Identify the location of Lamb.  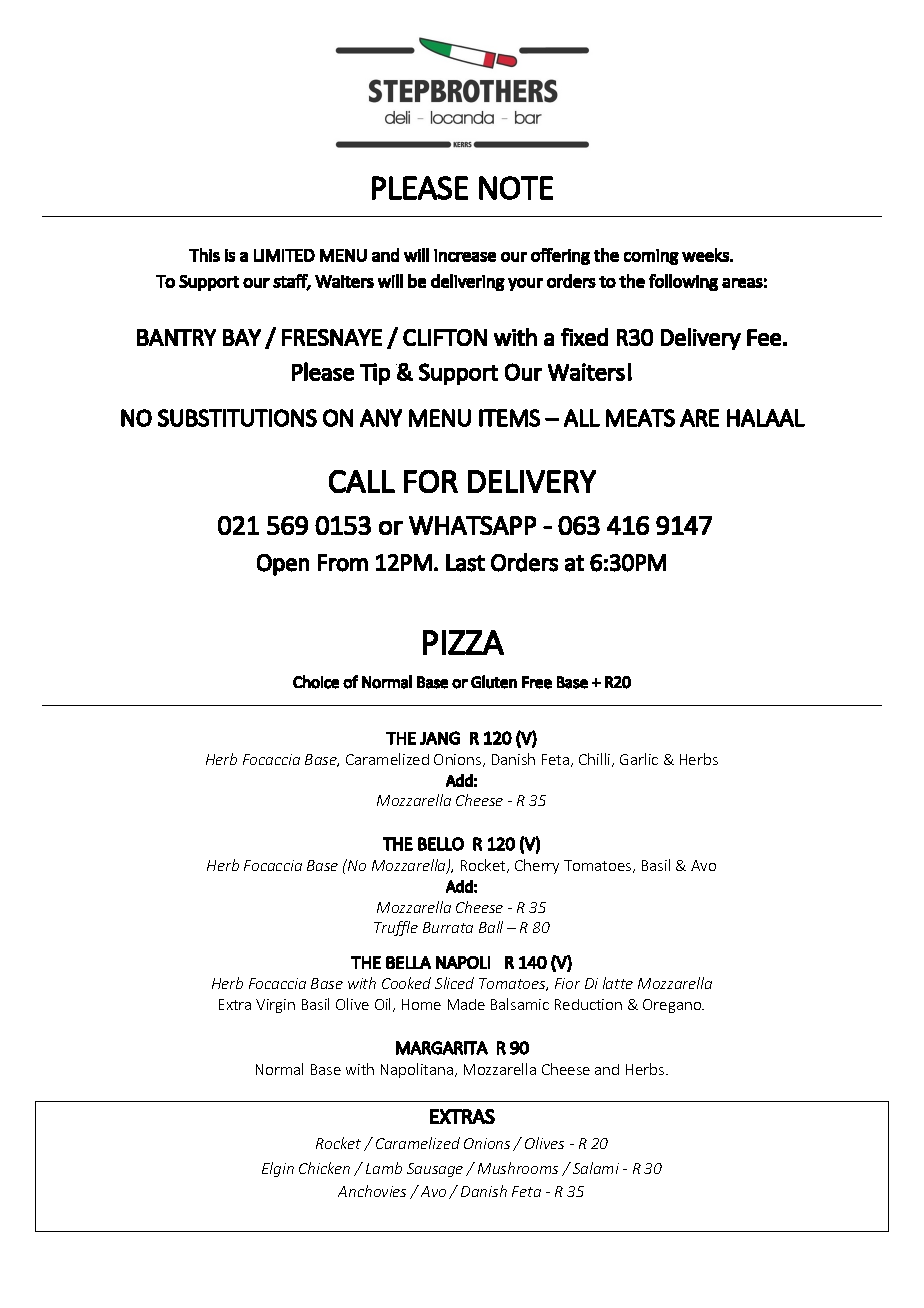
(384, 1168).
